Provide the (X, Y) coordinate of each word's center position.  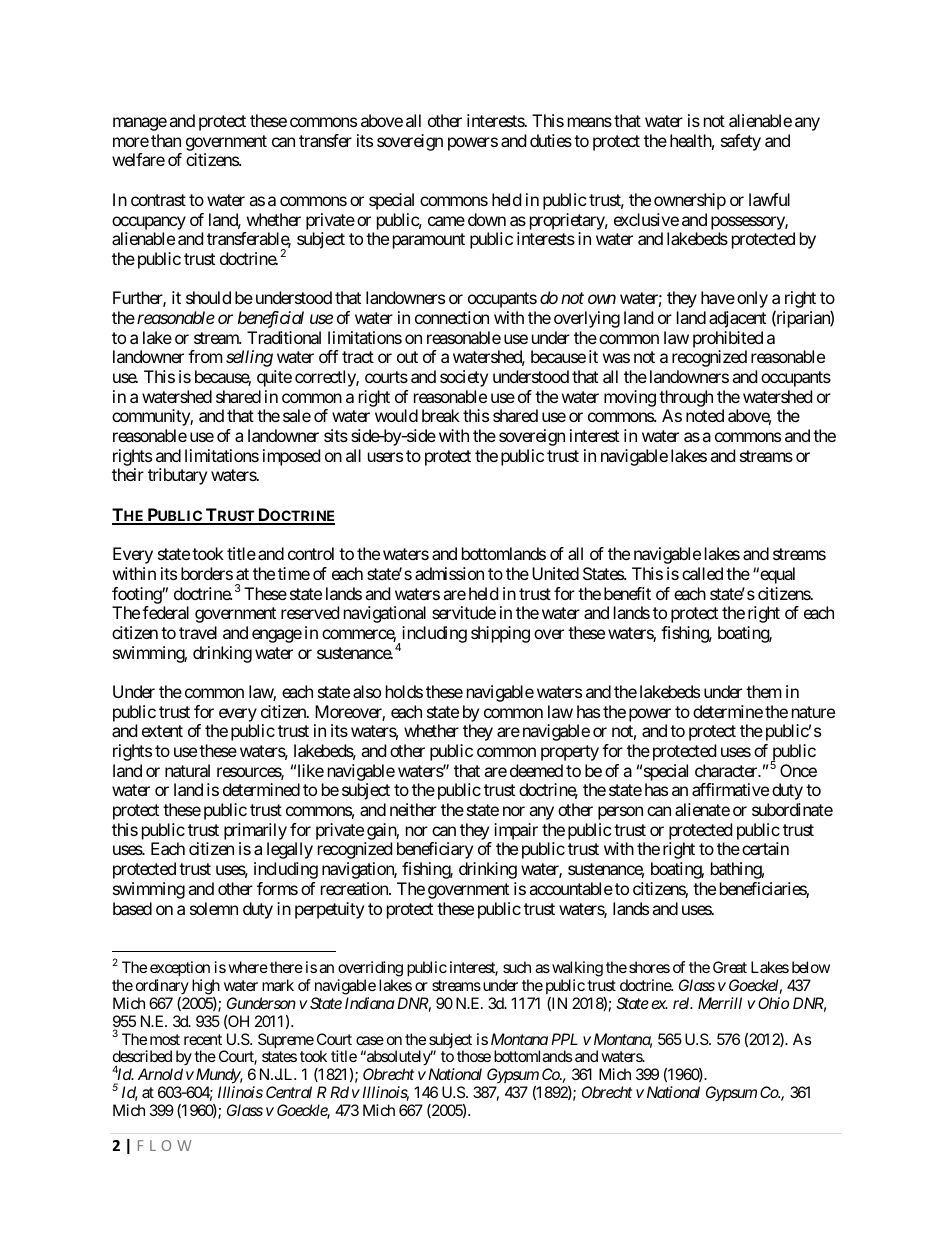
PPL (564, 1039)
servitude (464, 612)
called (702, 573)
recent (203, 1039)
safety (741, 142)
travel (198, 632)
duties (551, 140)
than (166, 140)
